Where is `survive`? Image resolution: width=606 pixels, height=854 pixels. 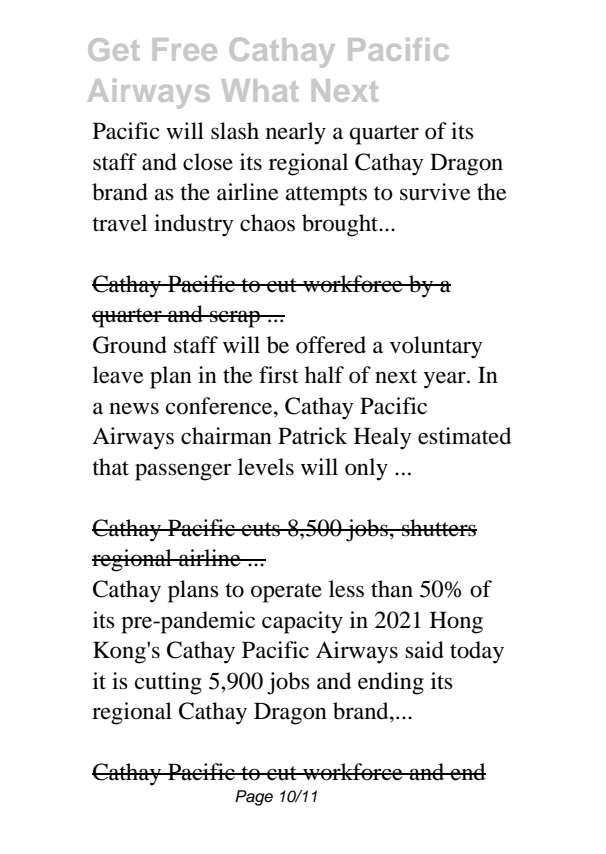
survive is located at coordinates (435, 192).
